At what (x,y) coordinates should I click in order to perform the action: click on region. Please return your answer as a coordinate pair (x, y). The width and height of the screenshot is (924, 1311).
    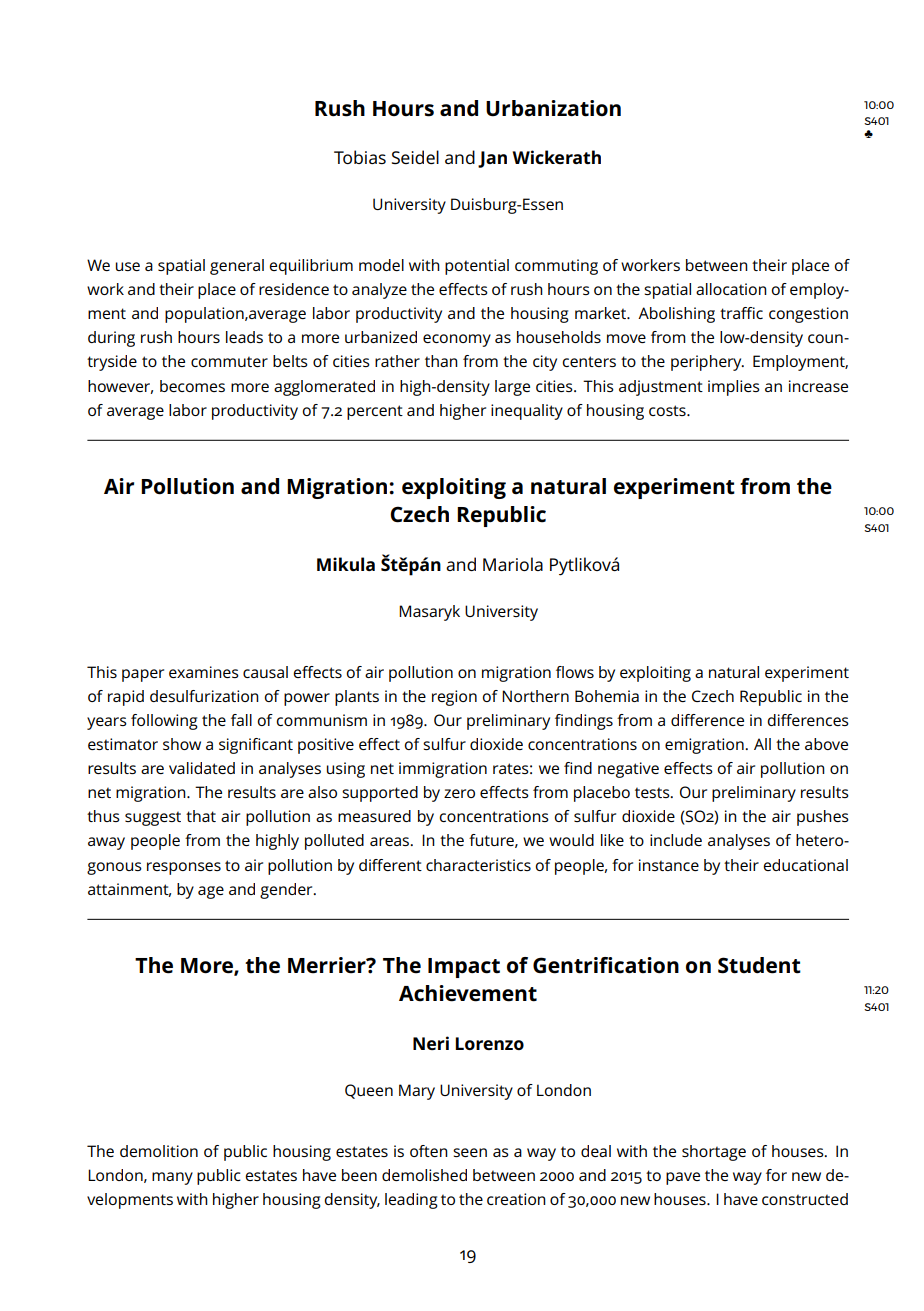
    Looking at the image, I should click on (454, 698).
